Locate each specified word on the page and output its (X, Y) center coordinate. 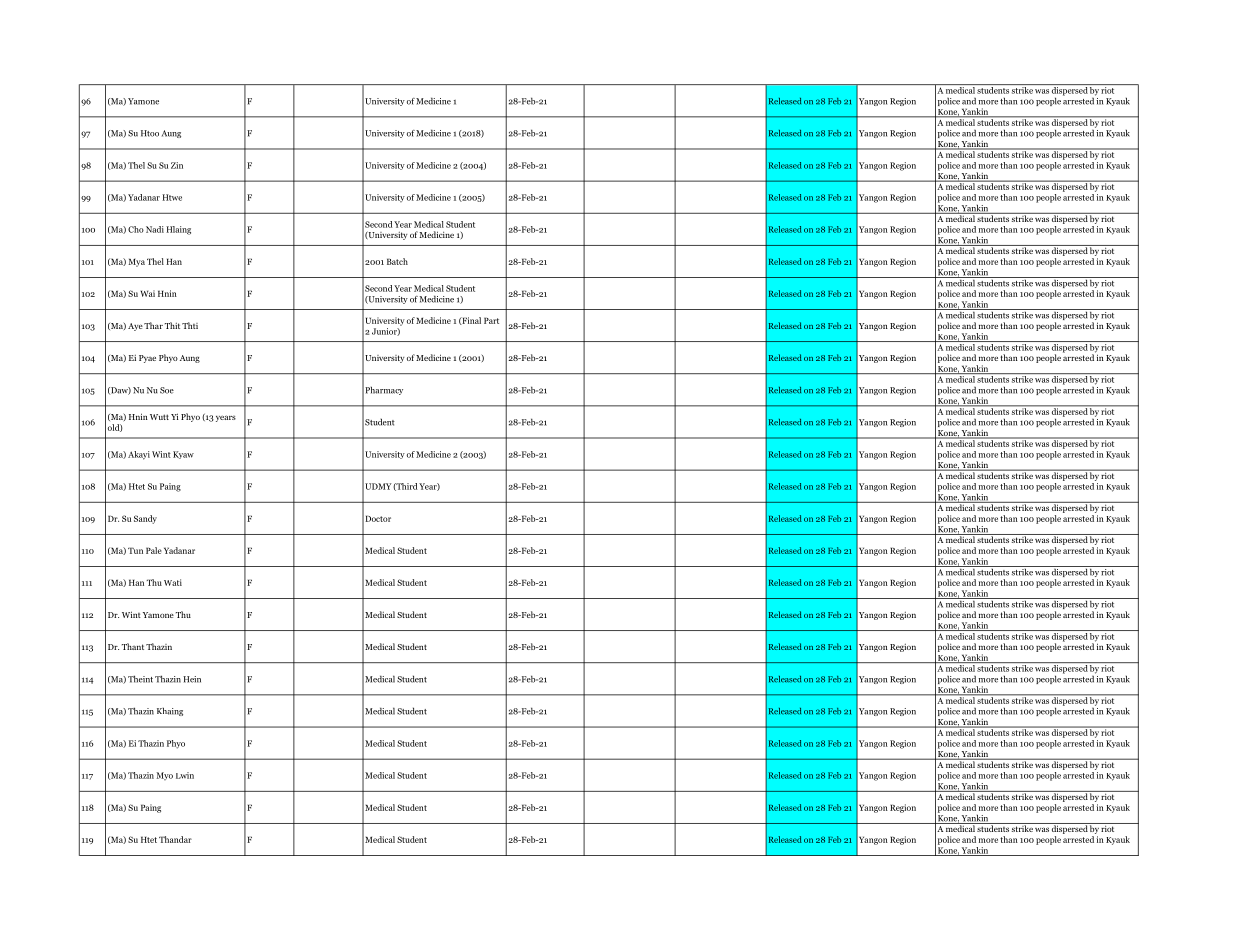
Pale (154, 550)
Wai (148, 293)
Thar (153, 325)
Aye (135, 327)
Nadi (155, 229)
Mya (137, 262)
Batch (397, 261)
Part (491, 320)
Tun (135, 550)
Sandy (145, 519)
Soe (167, 390)
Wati (173, 582)
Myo (165, 776)
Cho (136, 229)
